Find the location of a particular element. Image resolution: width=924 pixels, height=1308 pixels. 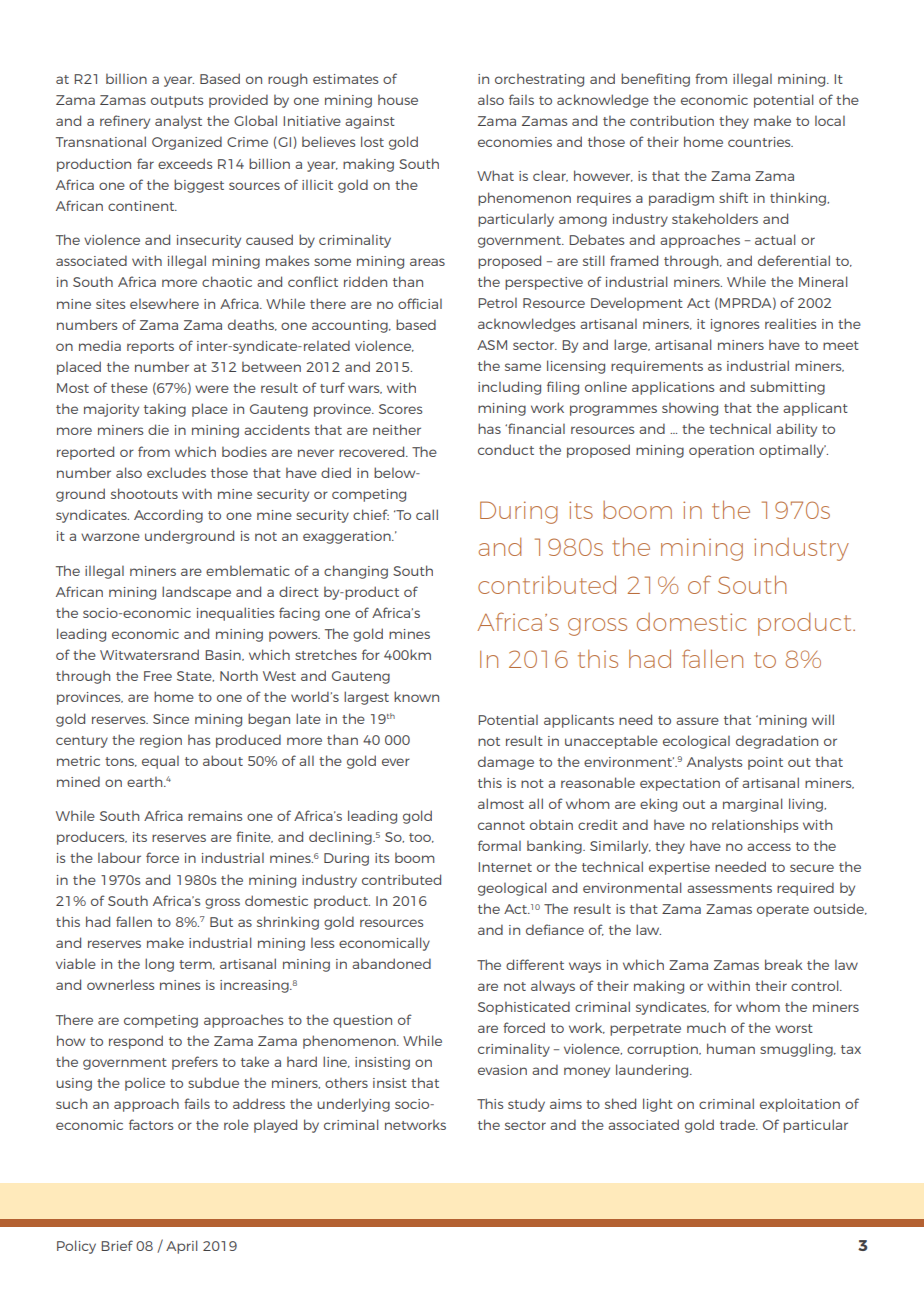

April is located at coordinates (181, 1247).
